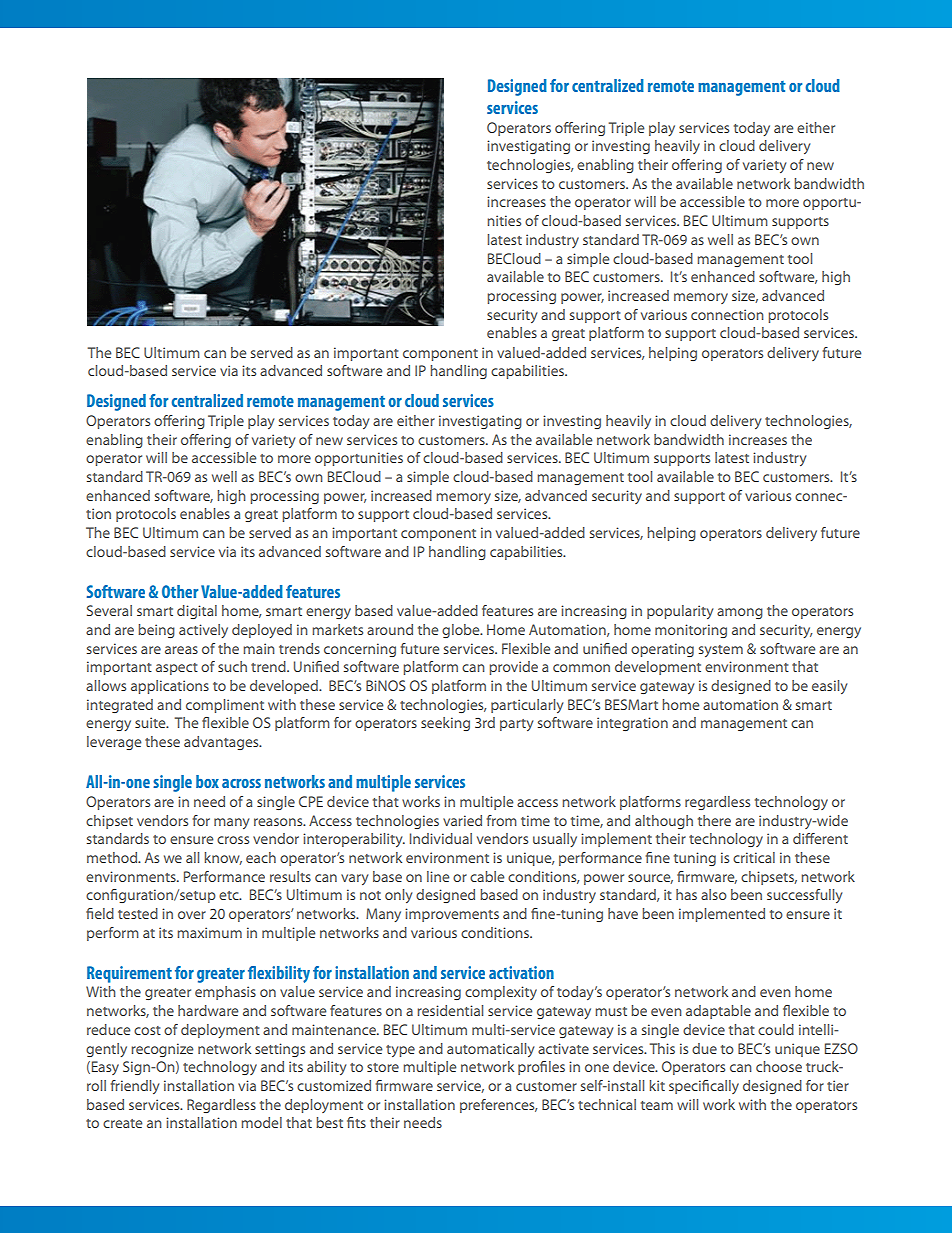 The height and width of the page is (1233, 952). Describe the element at coordinates (829, 687) in the page. I see `easily` at that location.
